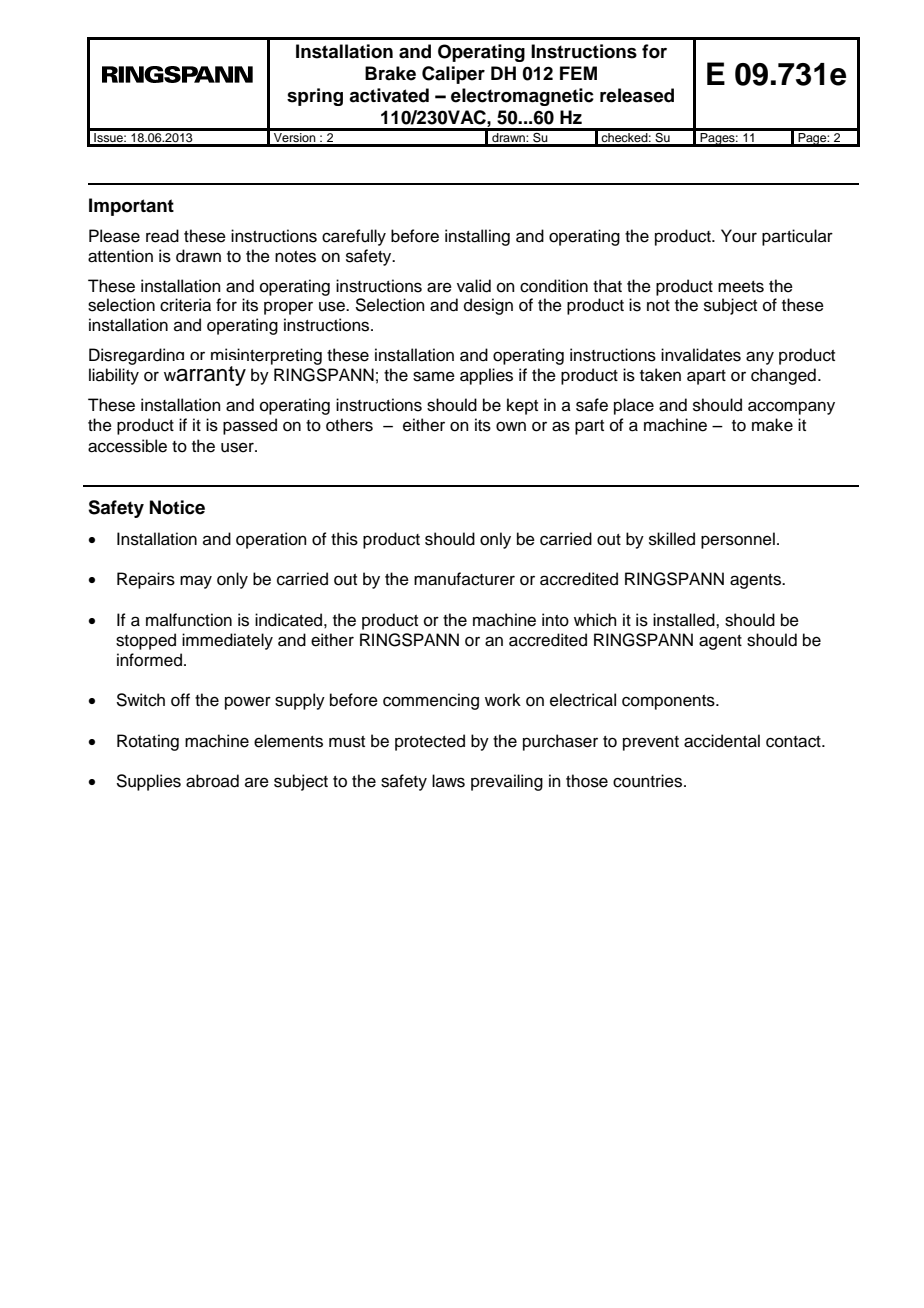  I want to click on spring, so click(315, 97).
